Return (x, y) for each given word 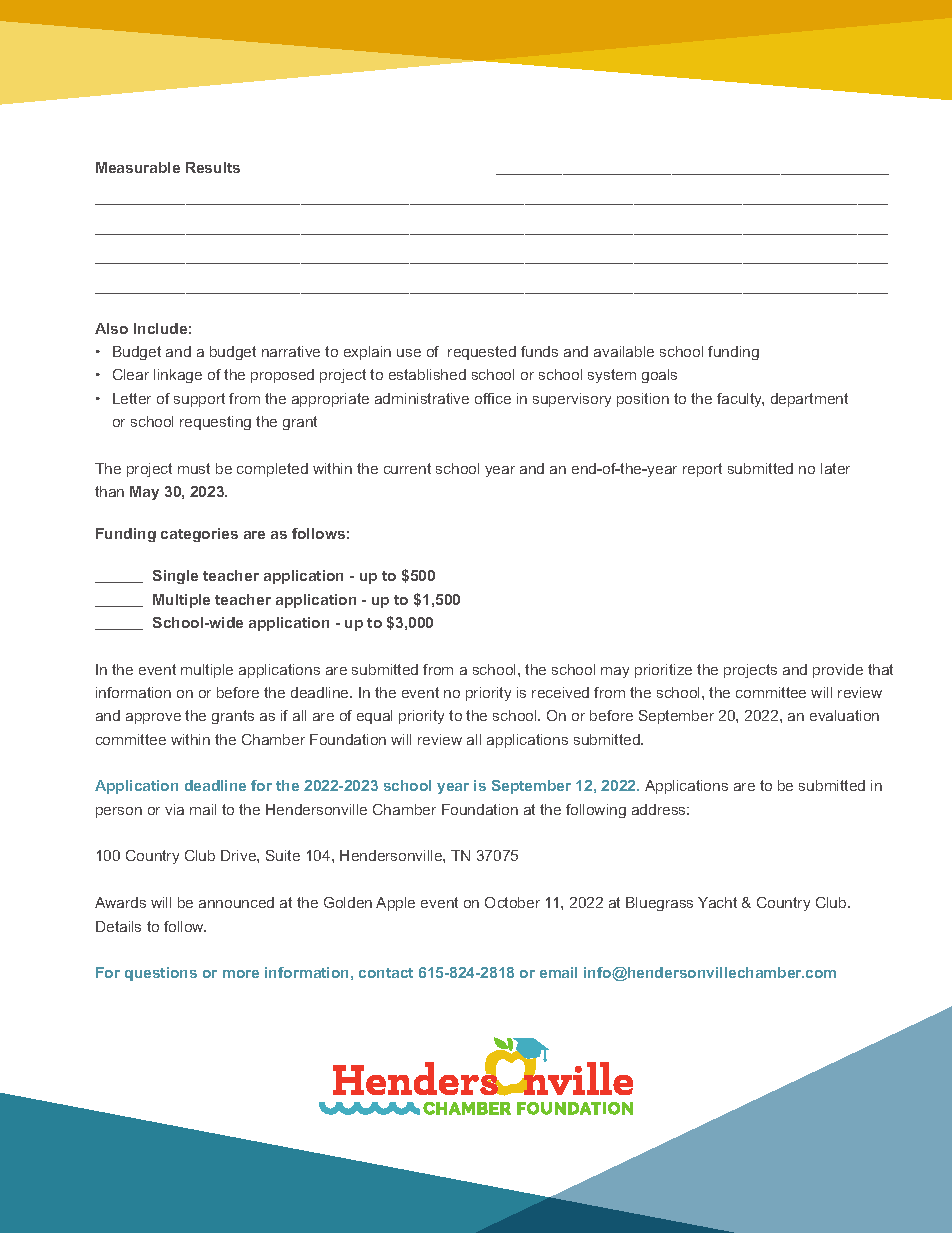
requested (482, 353)
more (241, 974)
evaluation (844, 715)
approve (153, 718)
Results (213, 167)
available (624, 351)
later (835, 468)
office (493, 398)
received (560, 692)
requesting (215, 423)
